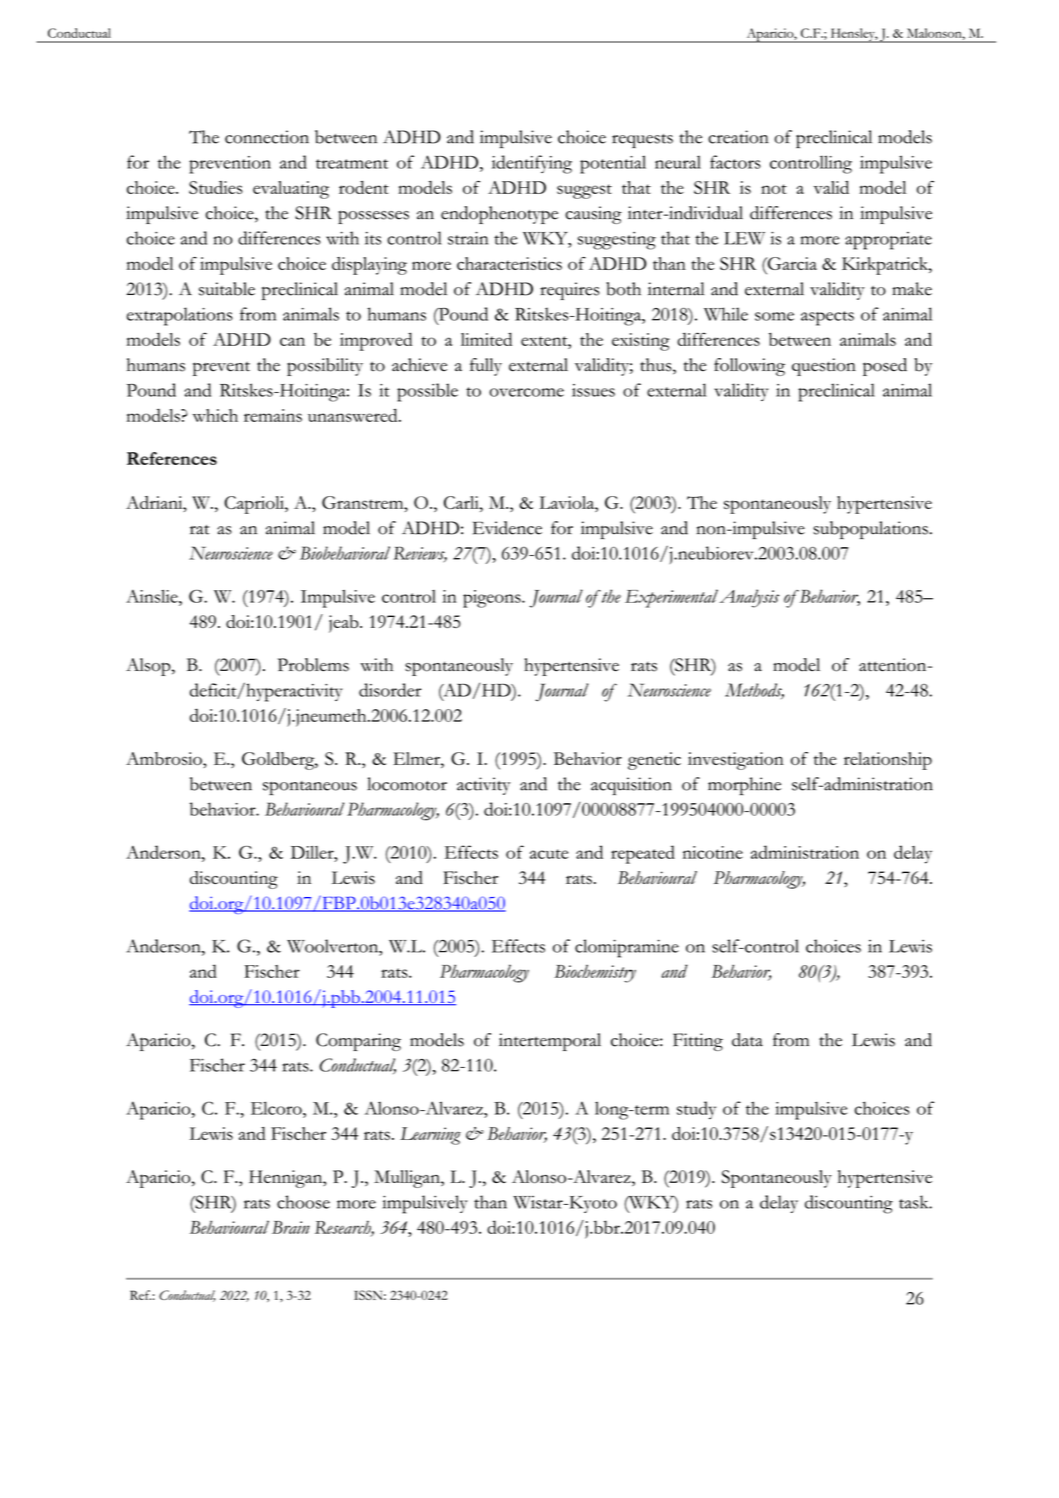 The width and height of the image is (1059, 1498). I want to click on acute, so click(549, 854).
